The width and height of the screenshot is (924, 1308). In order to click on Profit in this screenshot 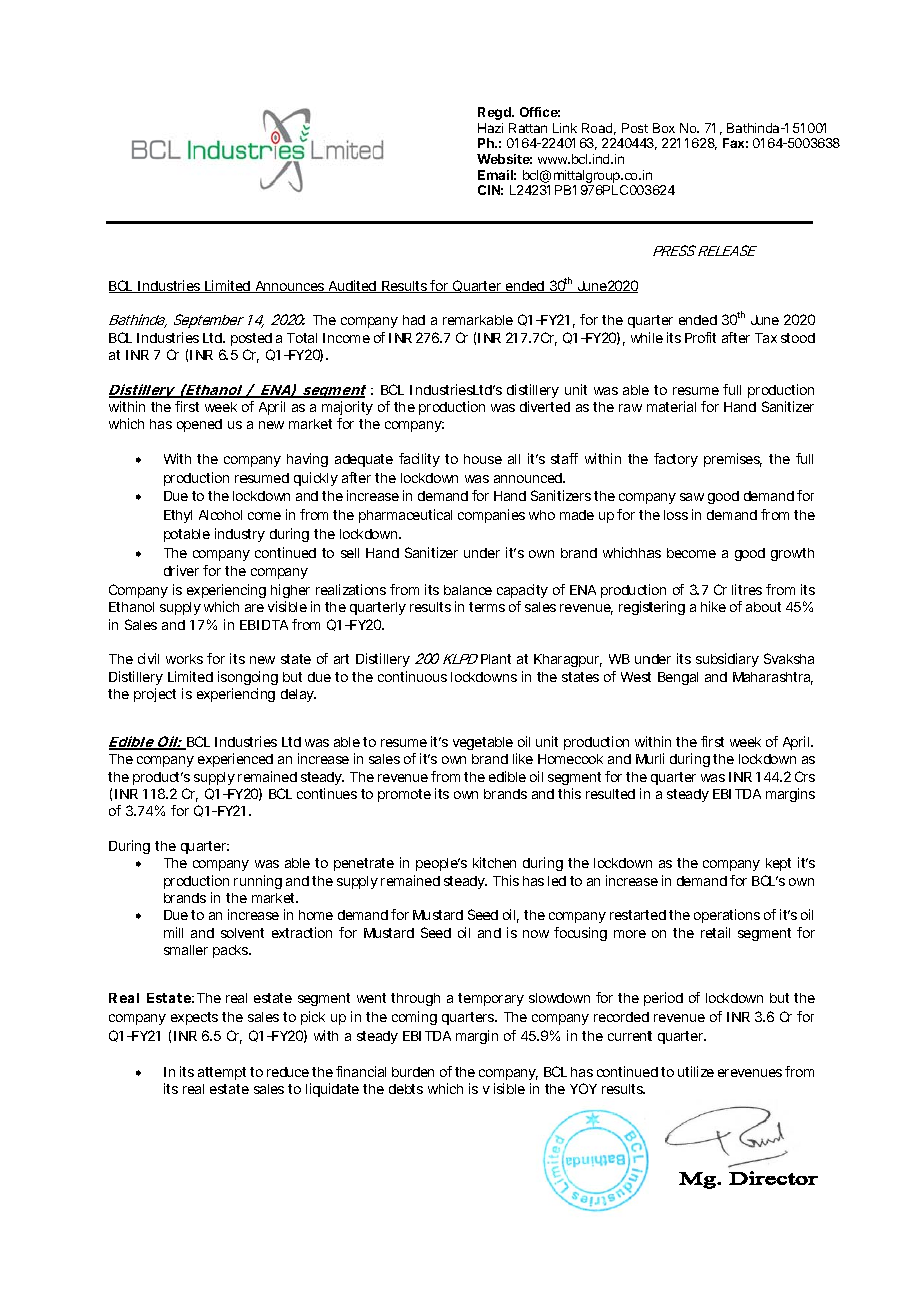, I will do `click(700, 337)`.
